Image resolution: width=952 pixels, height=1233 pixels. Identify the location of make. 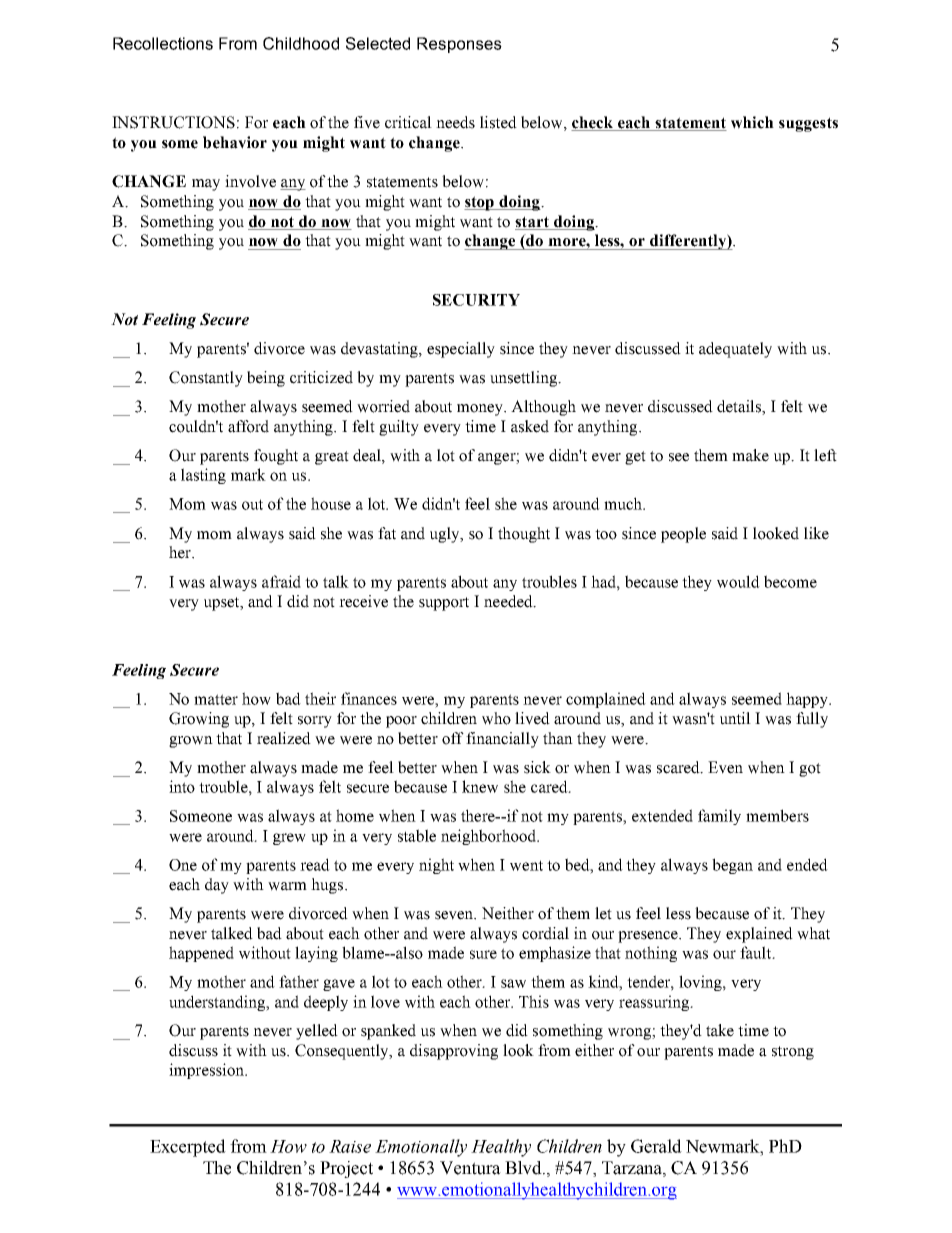
(750, 455).
